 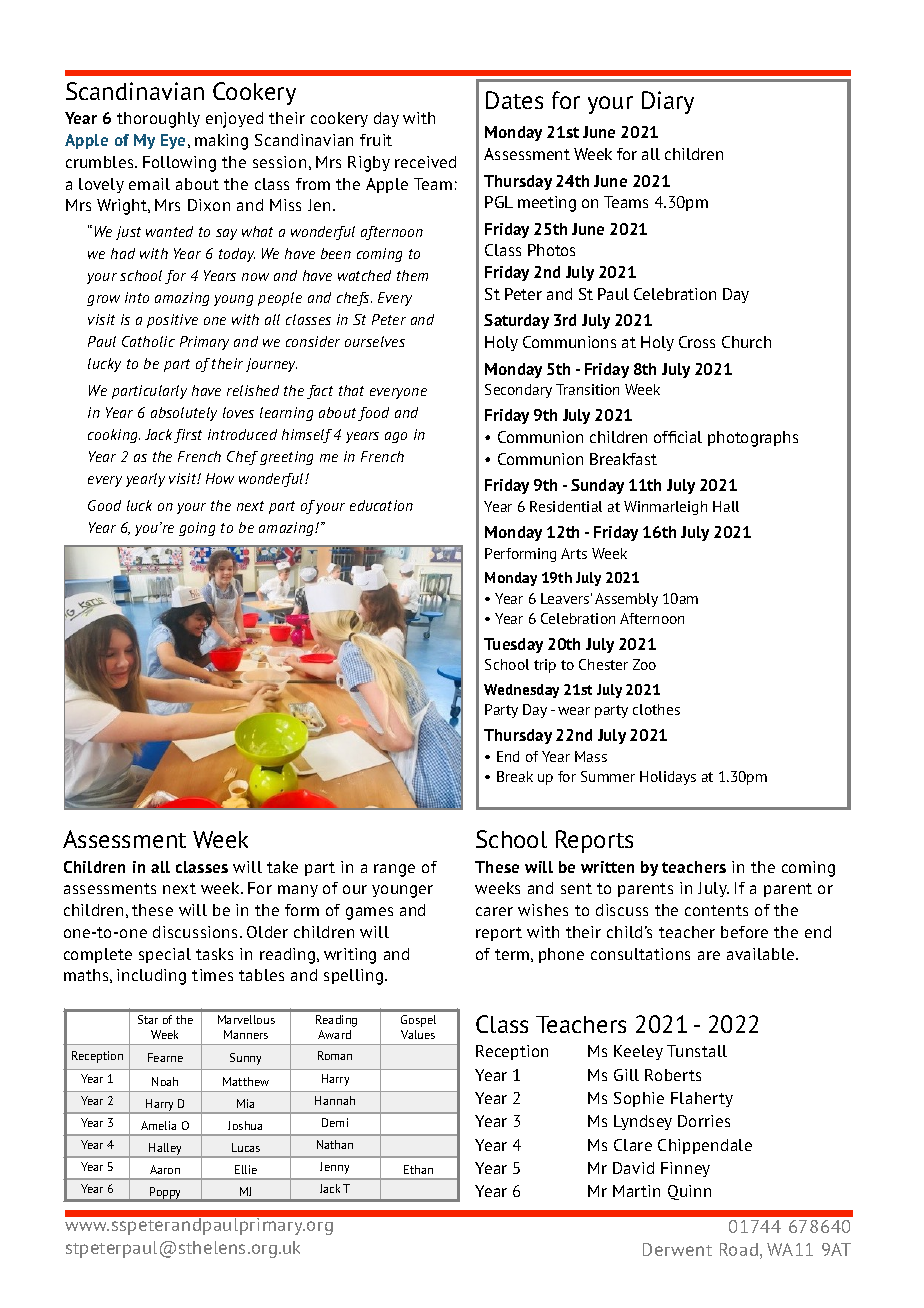 What do you see at coordinates (716, 910) in the page?
I see `contents` at bounding box center [716, 910].
